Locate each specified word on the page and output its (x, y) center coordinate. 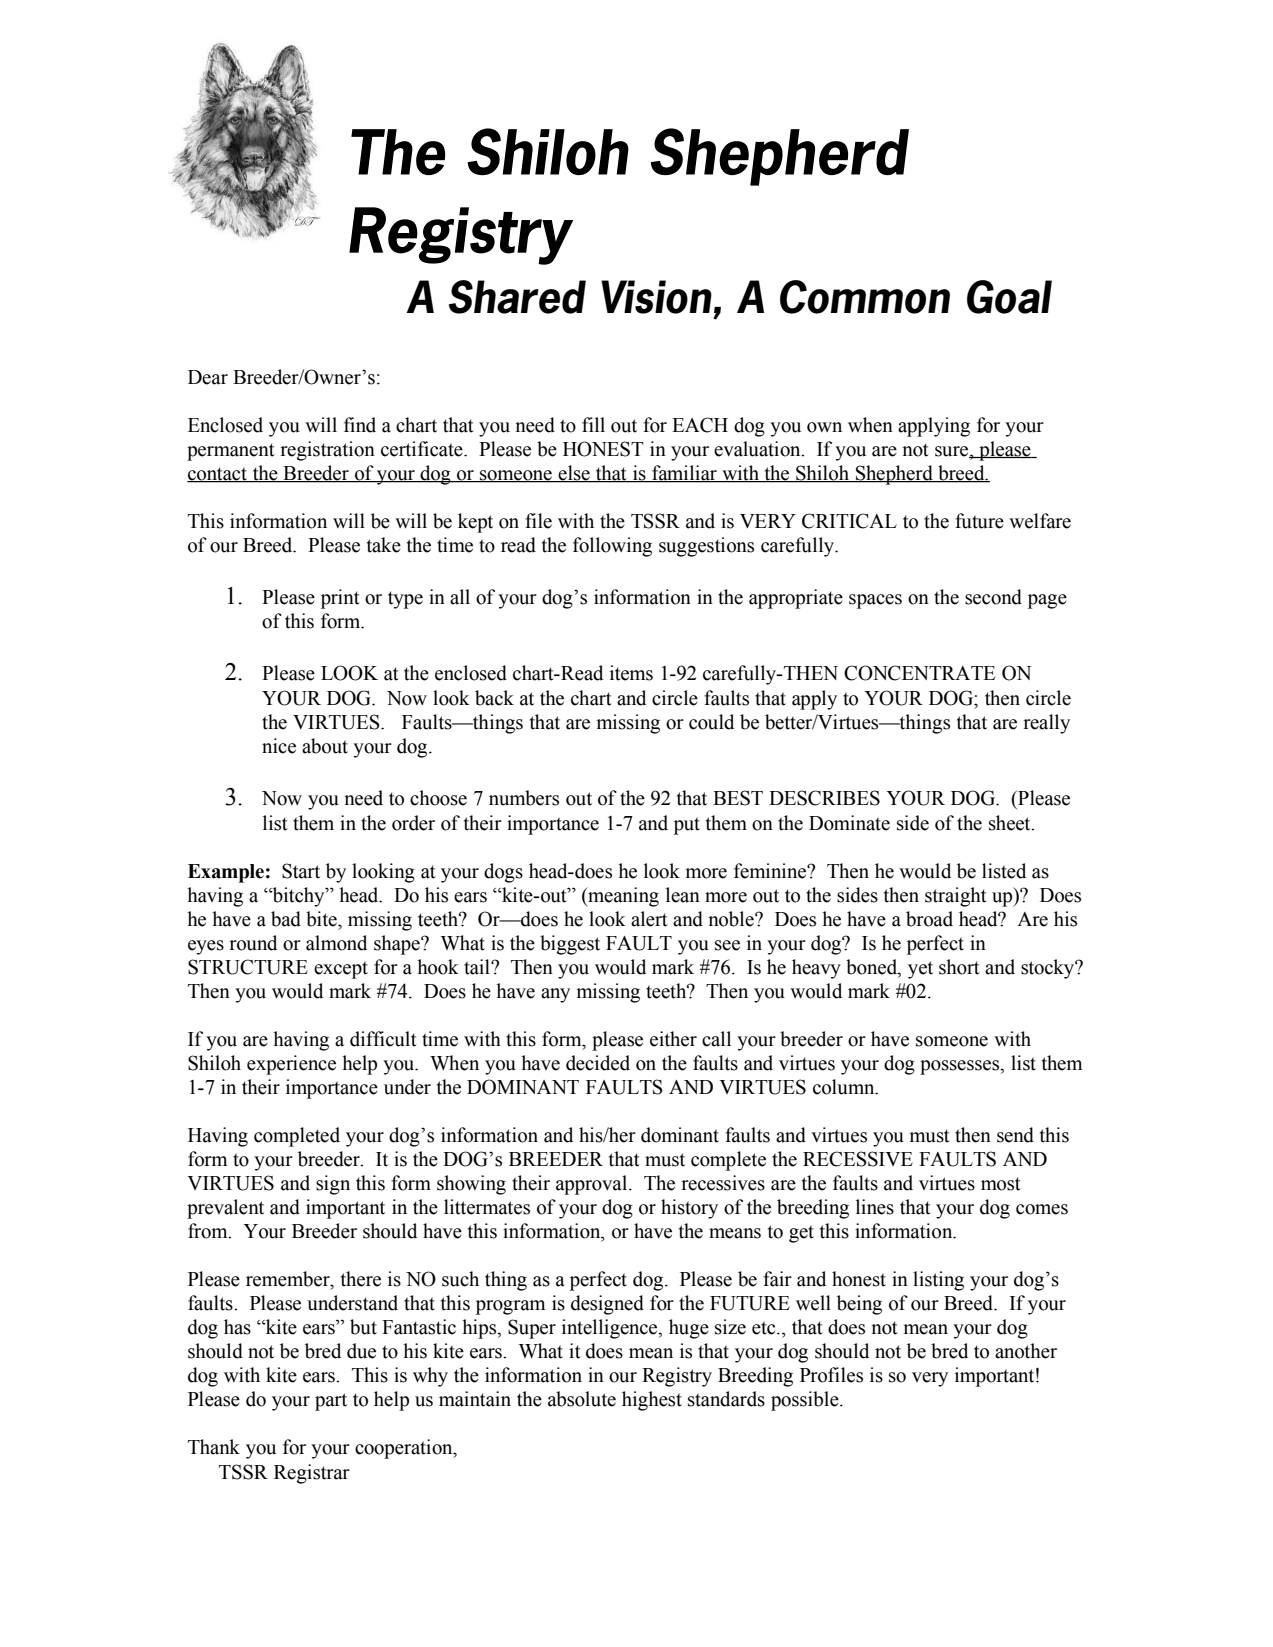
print (340, 599)
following (612, 547)
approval (593, 1185)
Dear (208, 377)
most (1001, 1184)
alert (649, 919)
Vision (656, 297)
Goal (1009, 297)
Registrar (312, 1474)
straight (956, 897)
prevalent (225, 1209)
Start (301, 871)
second (993, 597)
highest (652, 1401)
